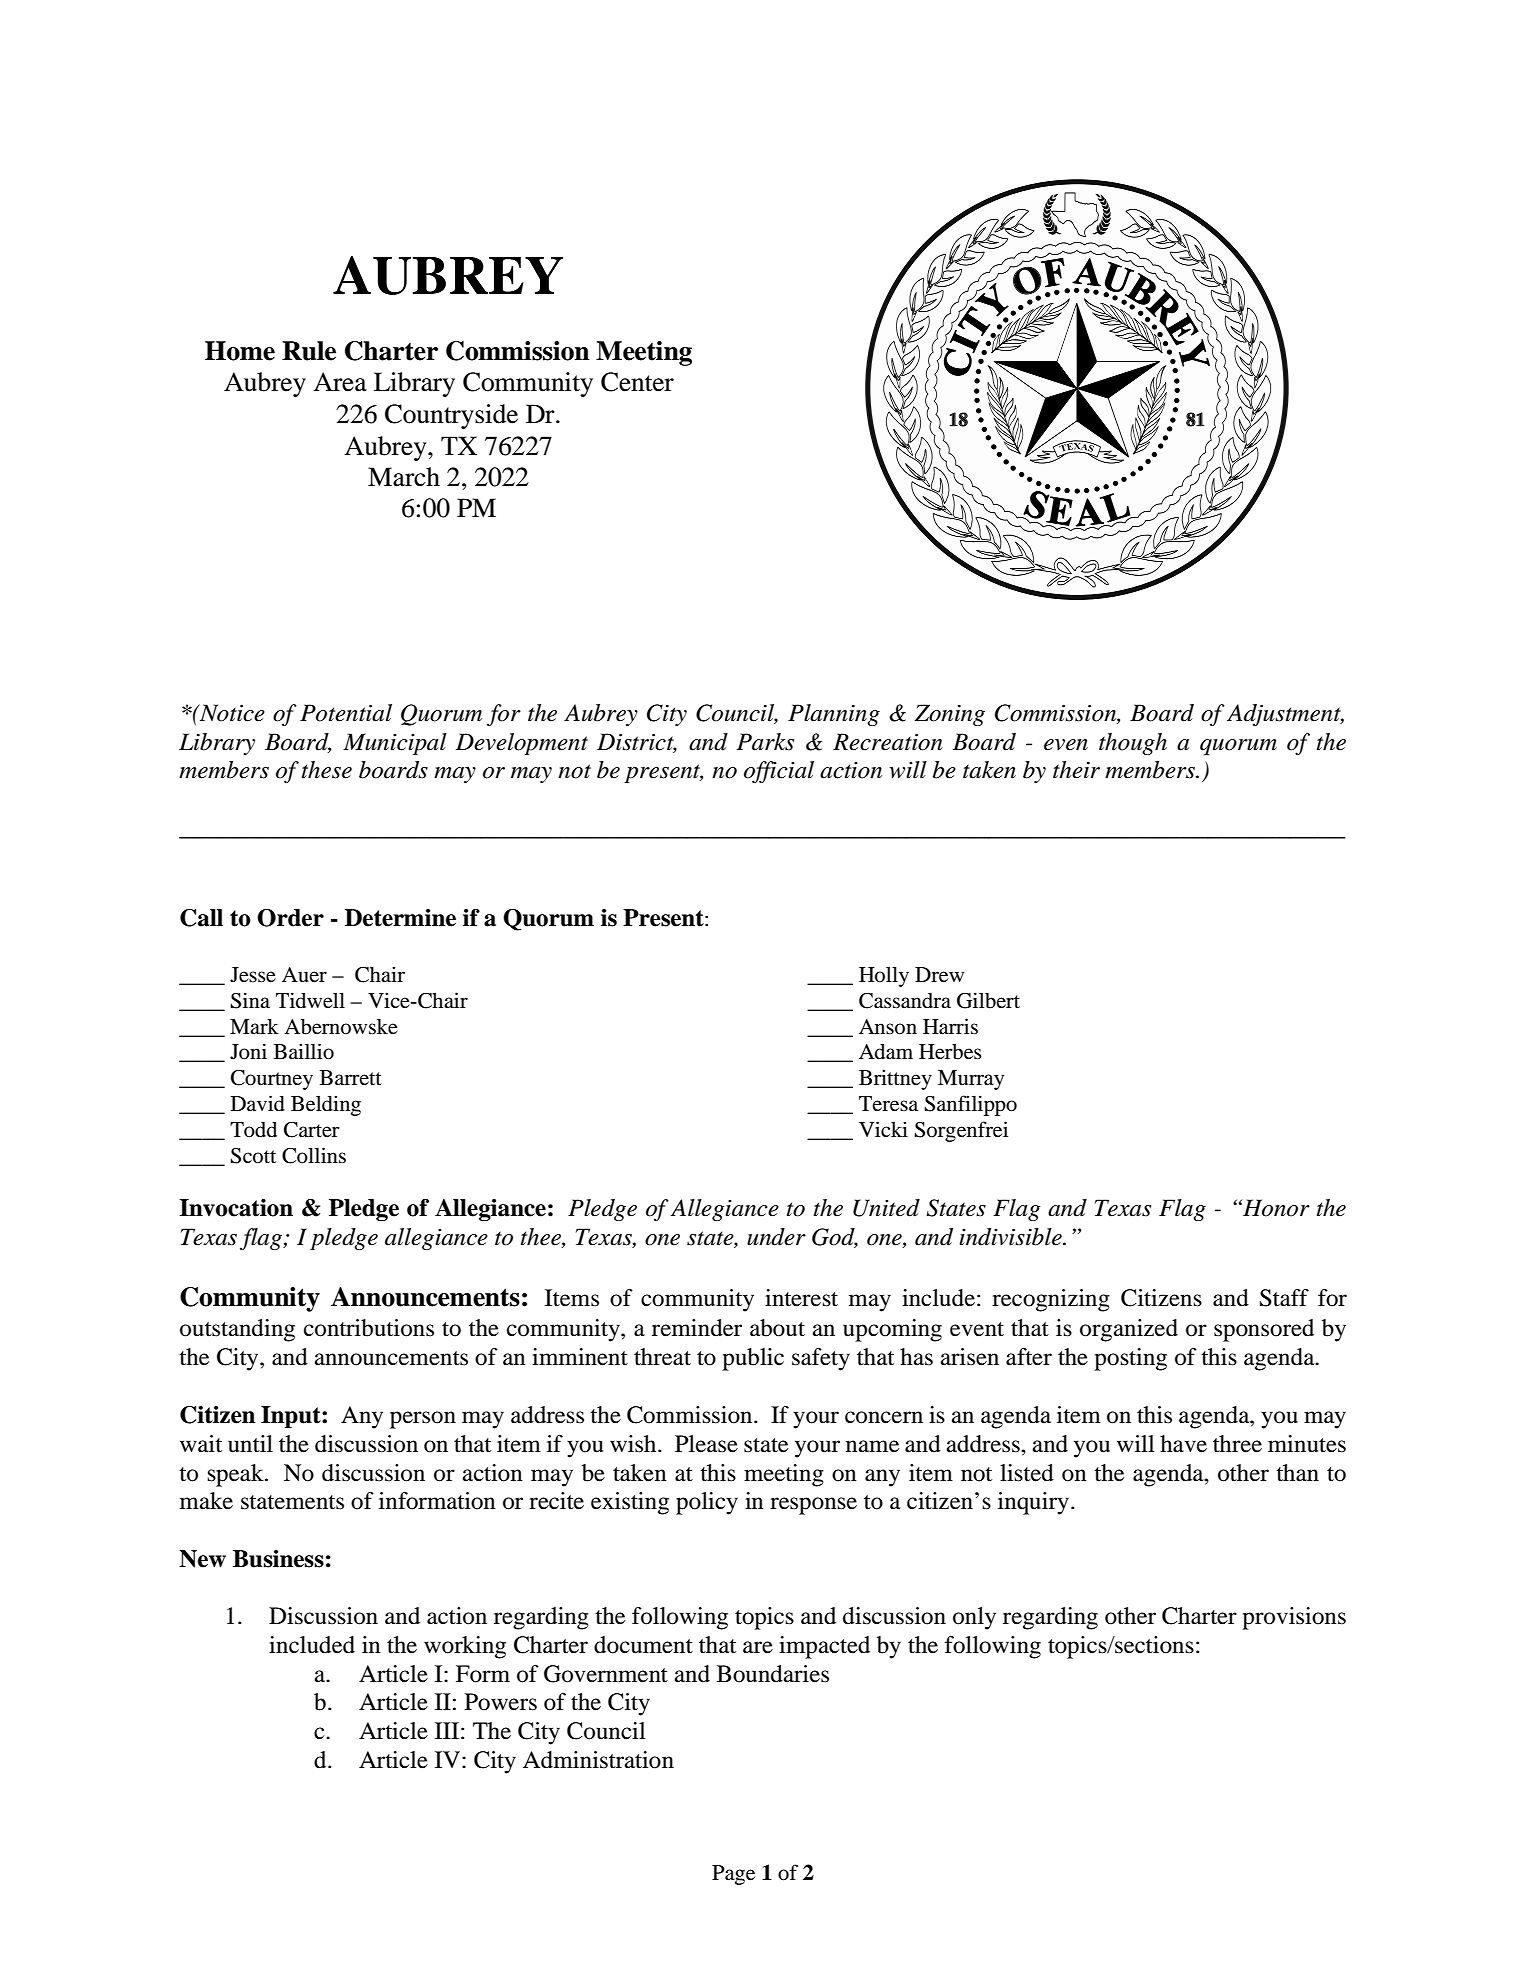 The image size is (1526, 1975). I want to click on official, so click(779, 772).
